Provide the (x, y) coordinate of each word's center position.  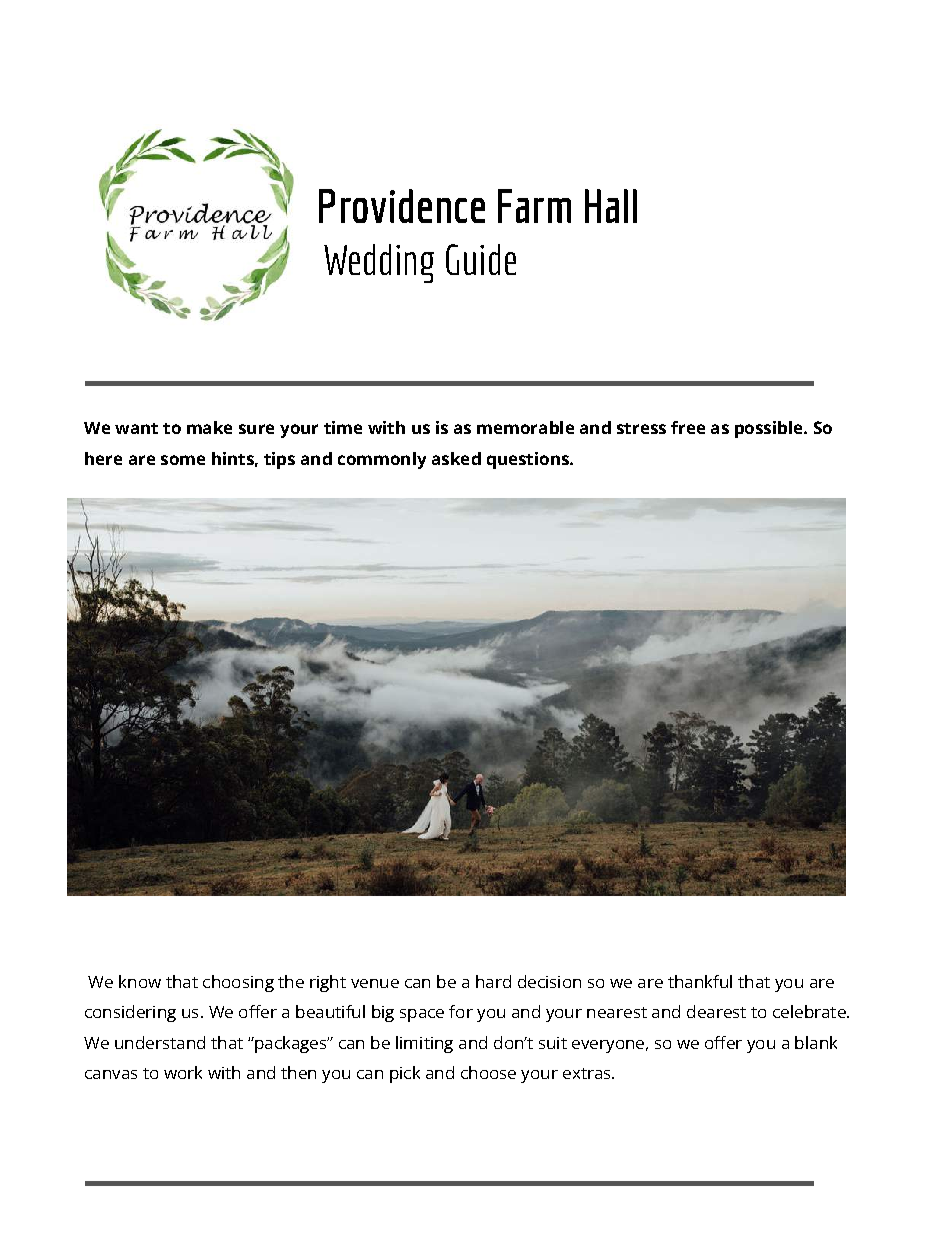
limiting (424, 1044)
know (140, 981)
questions (529, 460)
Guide (481, 259)
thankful (700, 981)
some (183, 460)
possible (770, 429)
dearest (716, 1011)
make (209, 427)
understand (160, 1042)
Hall (611, 206)
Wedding (379, 263)
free (688, 427)
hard (493, 981)
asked (456, 458)
